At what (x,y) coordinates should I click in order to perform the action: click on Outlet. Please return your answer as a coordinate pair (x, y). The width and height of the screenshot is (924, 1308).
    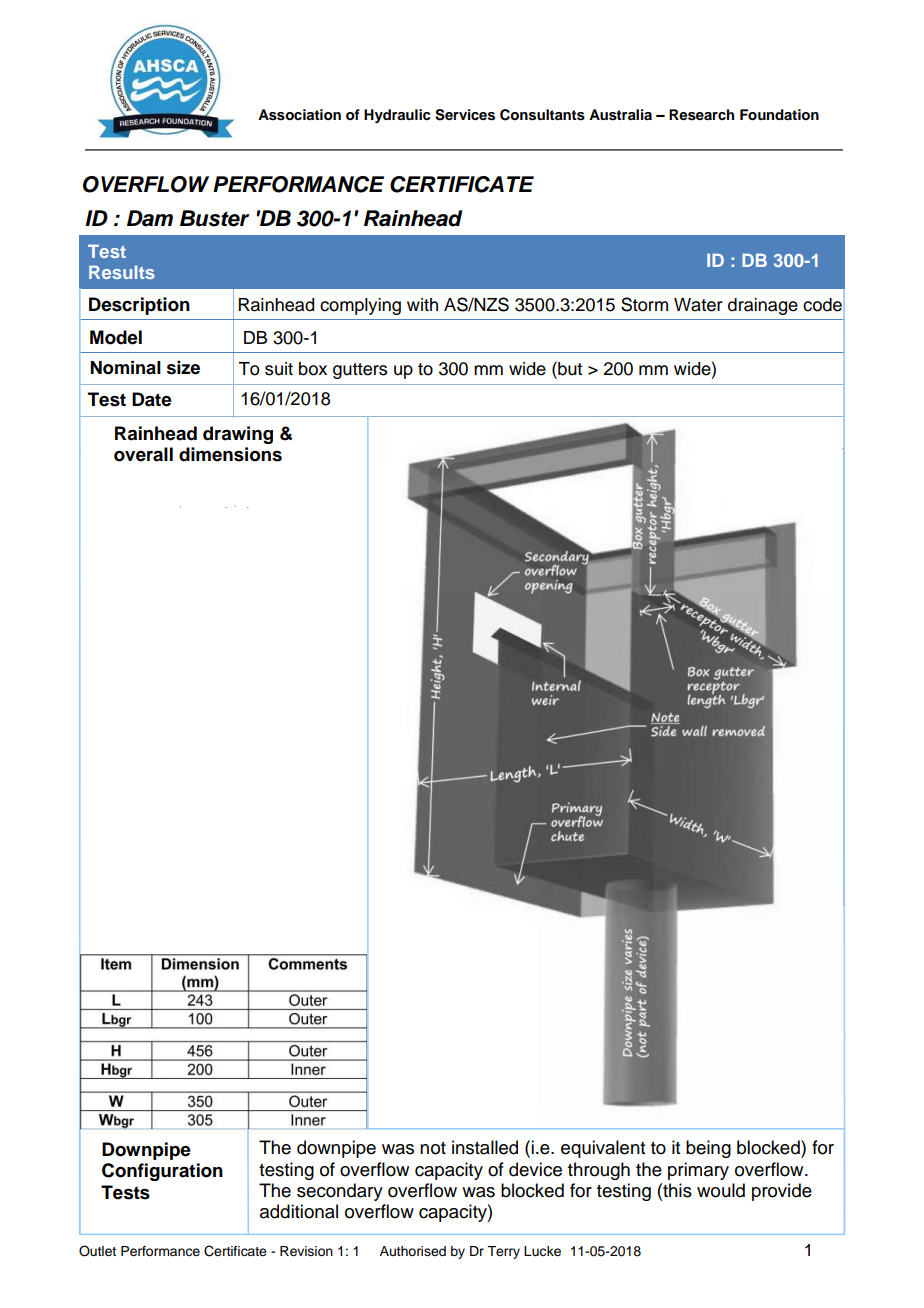
    Looking at the image, I should click on (97, 1251).
